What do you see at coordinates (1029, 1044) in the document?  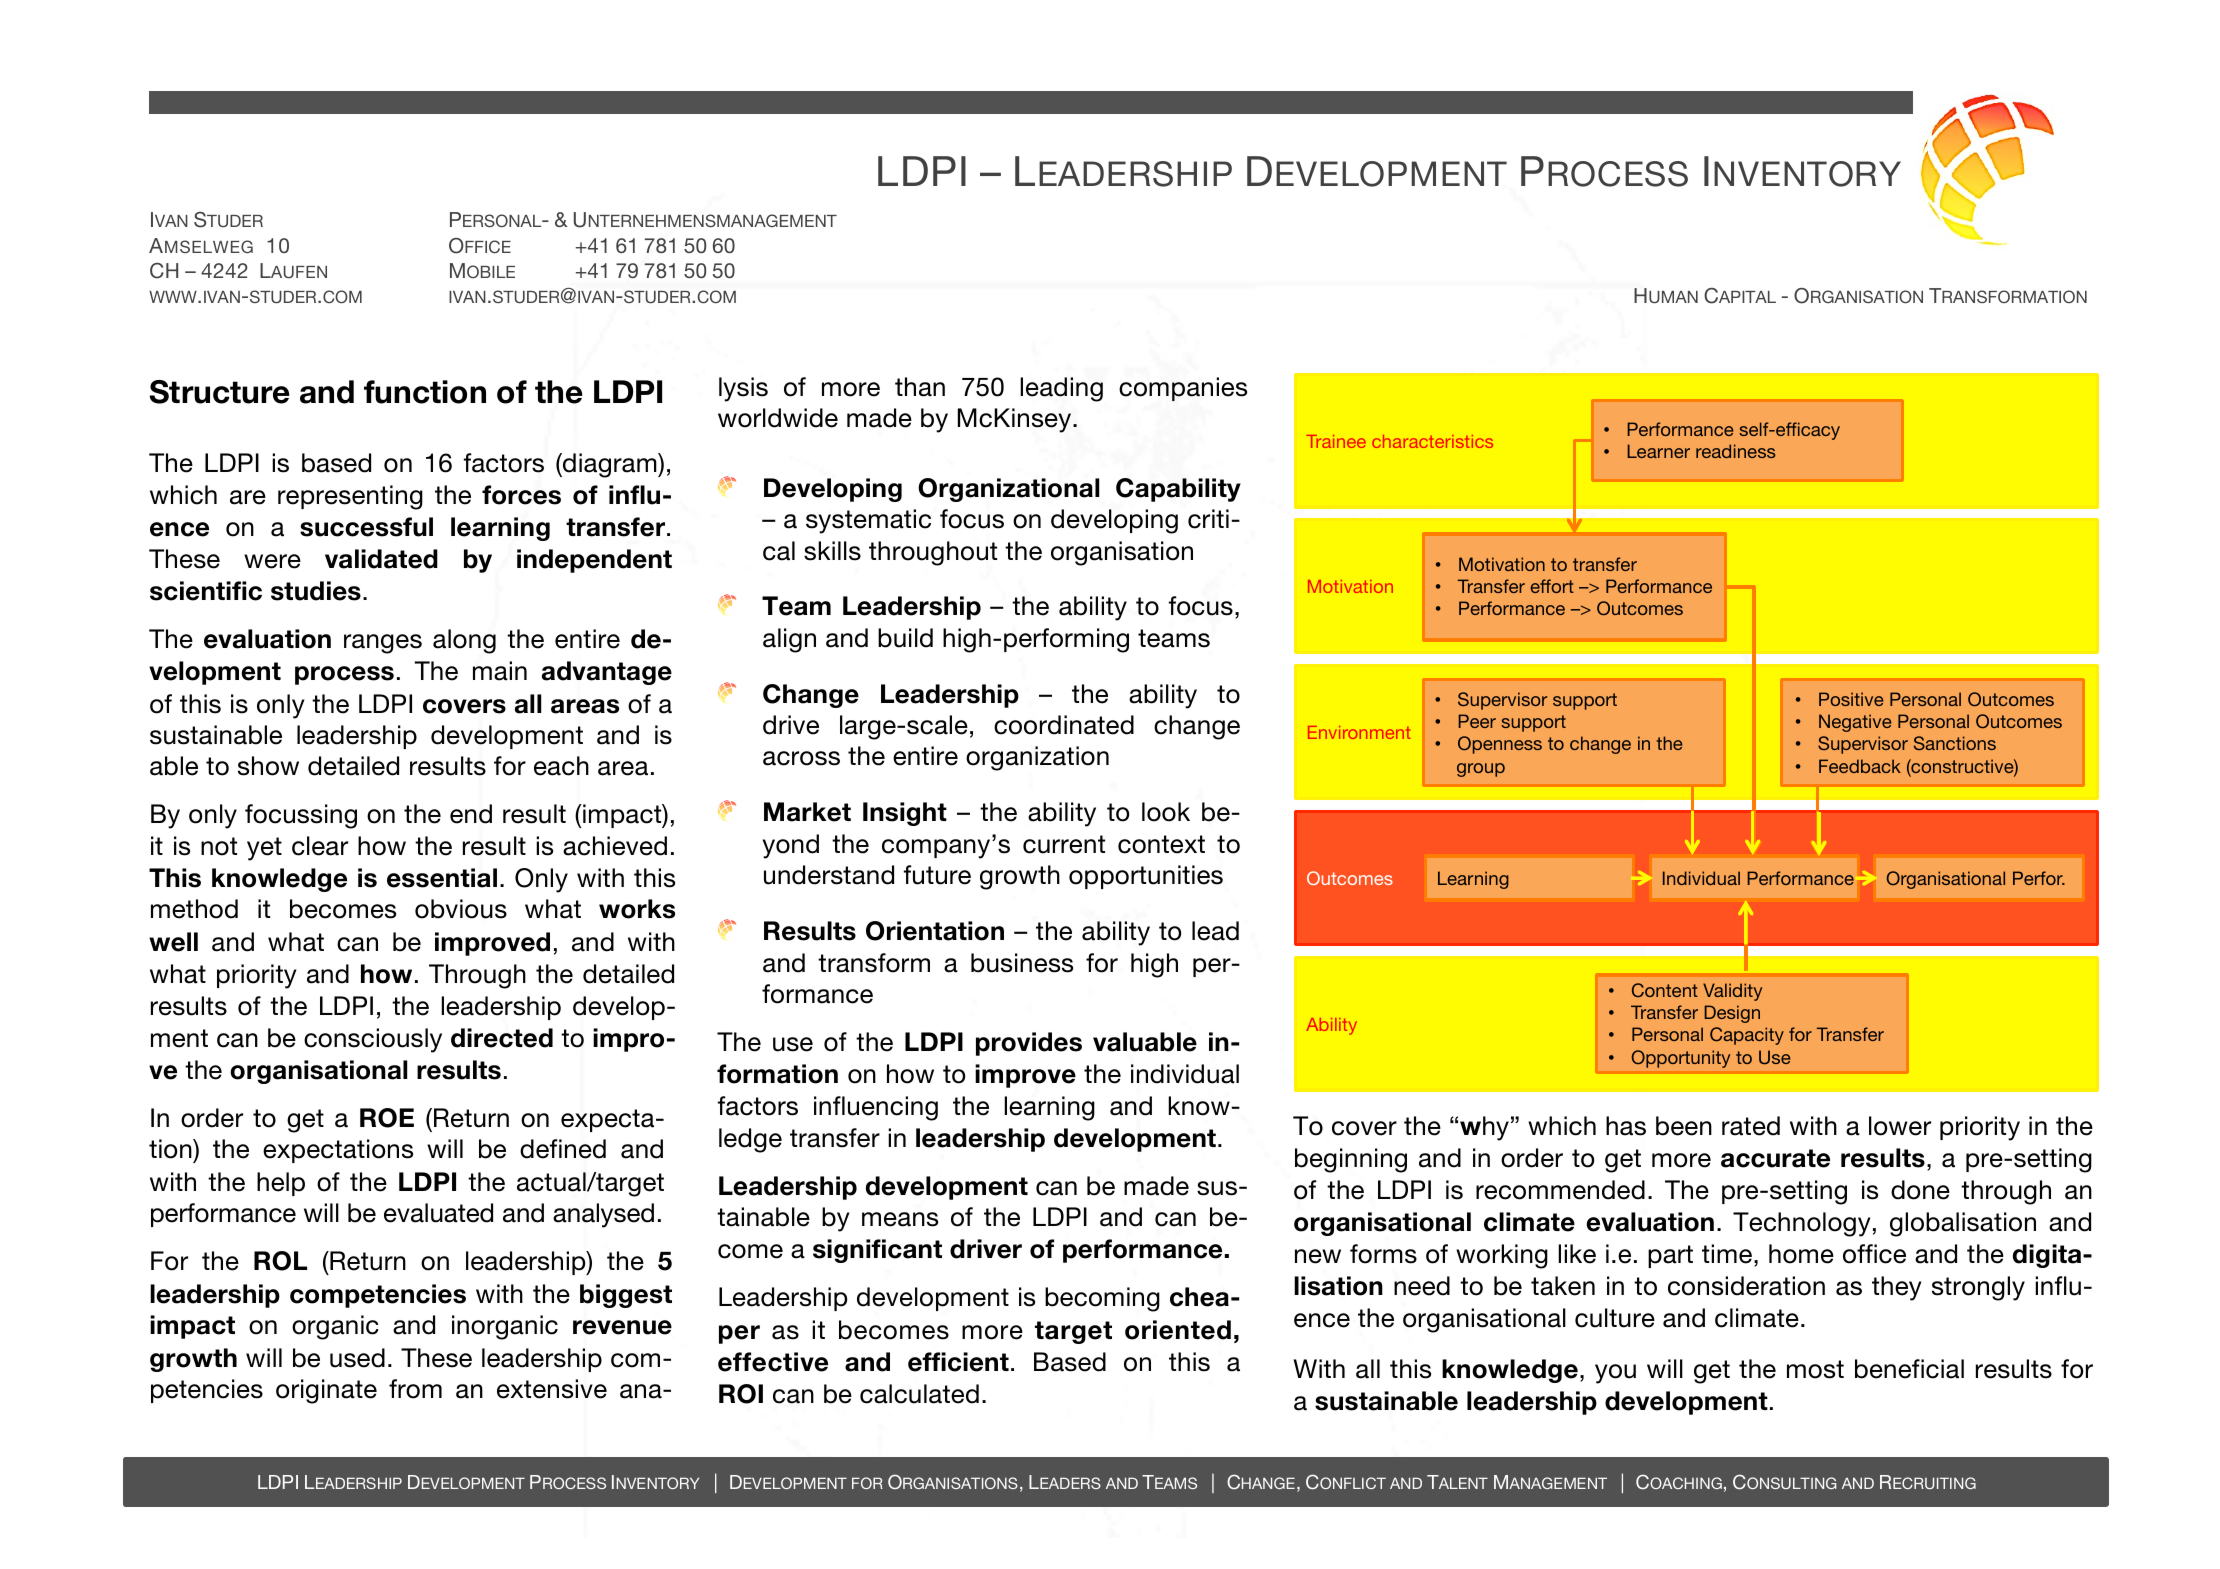 I see `provides` at bounding box center [1029, 1044].
